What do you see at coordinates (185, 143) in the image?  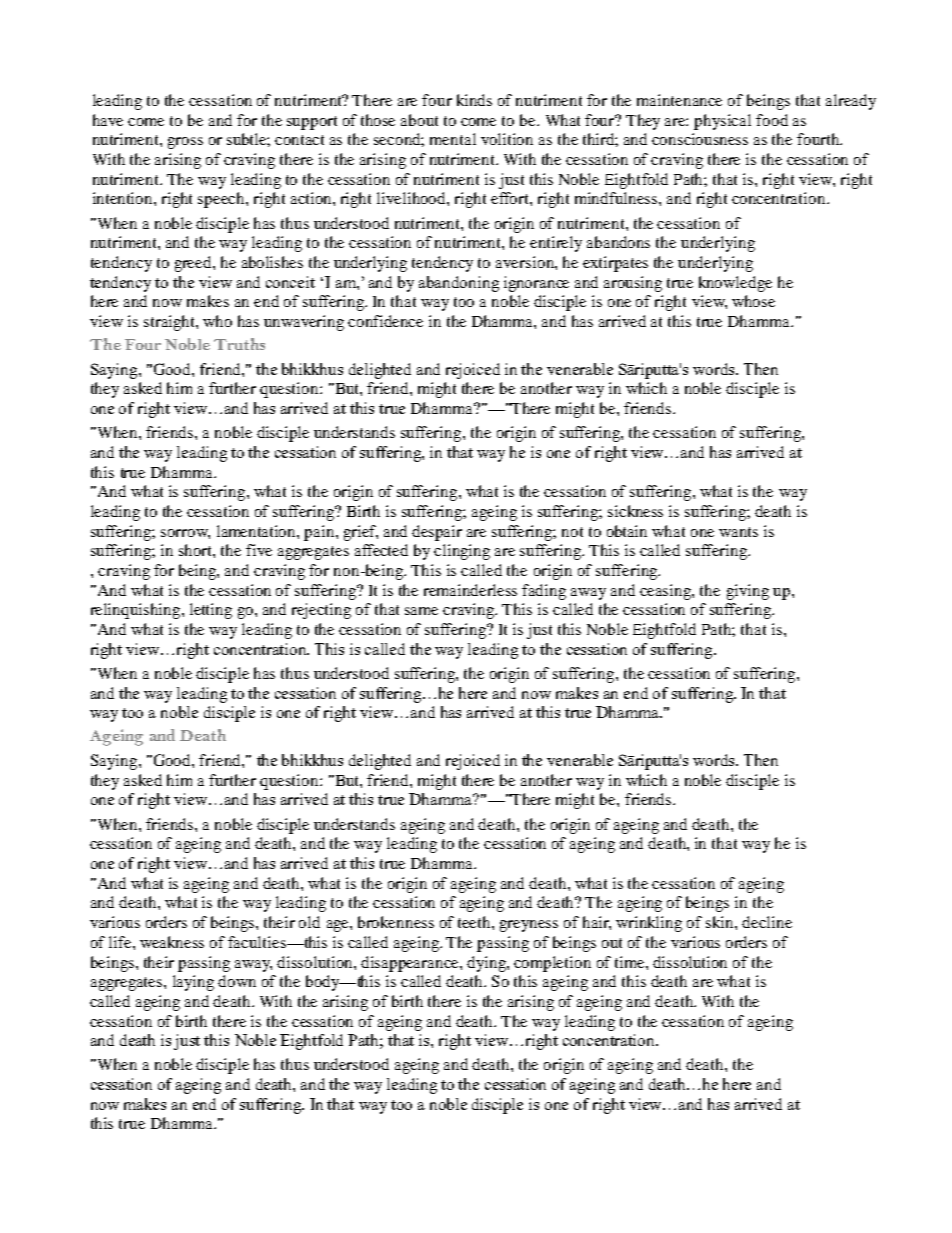 I see `gross` at bounding box center [185, 143].
